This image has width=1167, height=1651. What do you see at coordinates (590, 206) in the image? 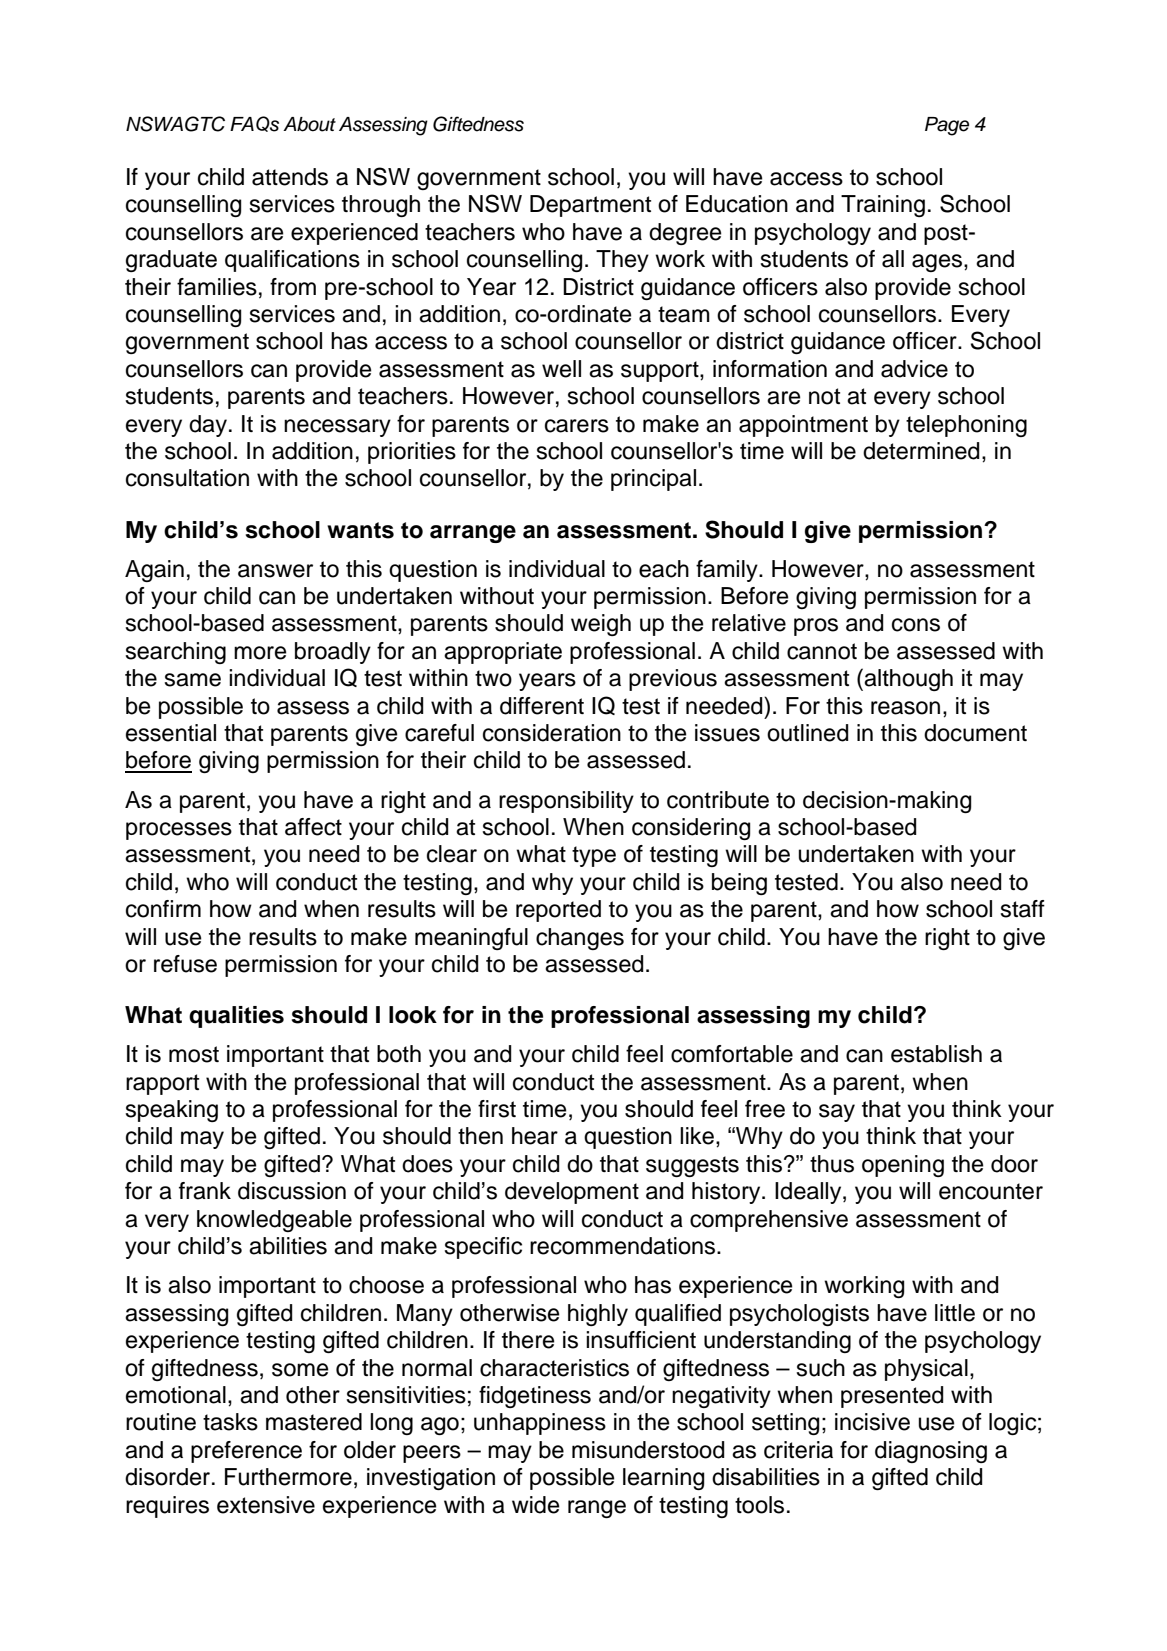
I see `Department` at bounding box center [590, 206].
